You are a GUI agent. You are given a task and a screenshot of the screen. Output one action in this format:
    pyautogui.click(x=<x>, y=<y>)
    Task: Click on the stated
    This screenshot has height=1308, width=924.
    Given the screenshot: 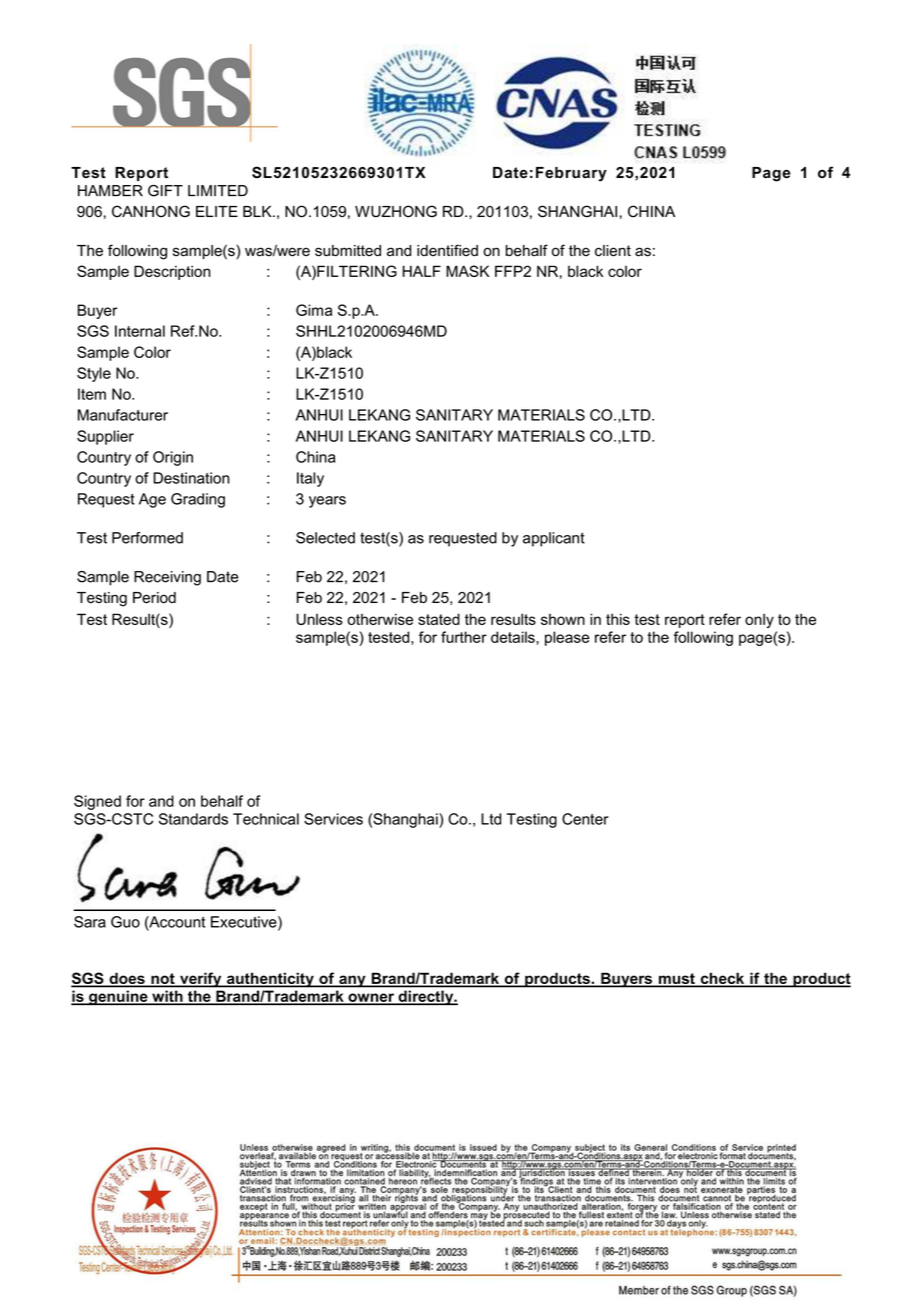 What is the action you would take?
    pyautogui.click(x=439, y=619)
